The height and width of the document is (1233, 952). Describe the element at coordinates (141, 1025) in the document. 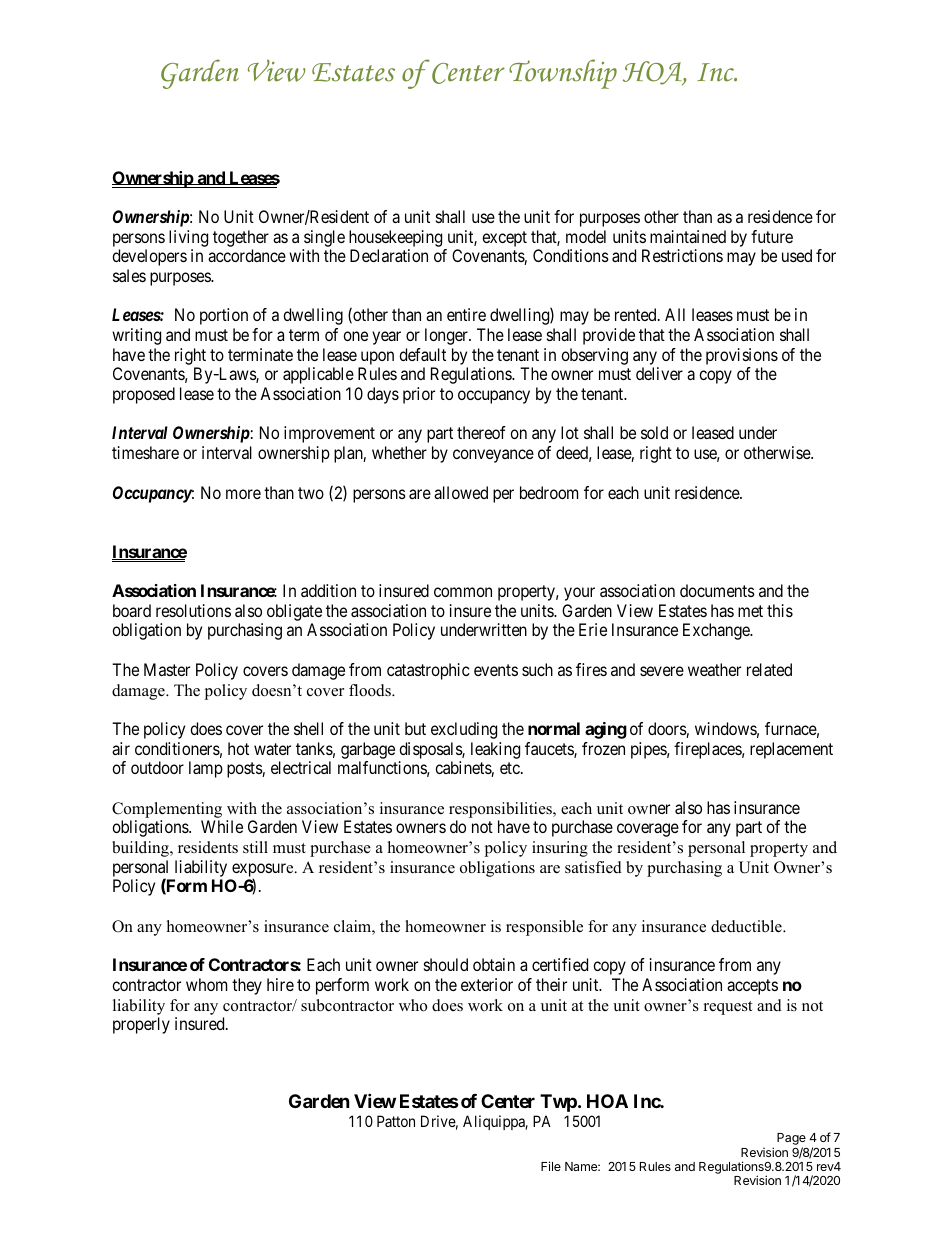

I see `properly` at that location.
